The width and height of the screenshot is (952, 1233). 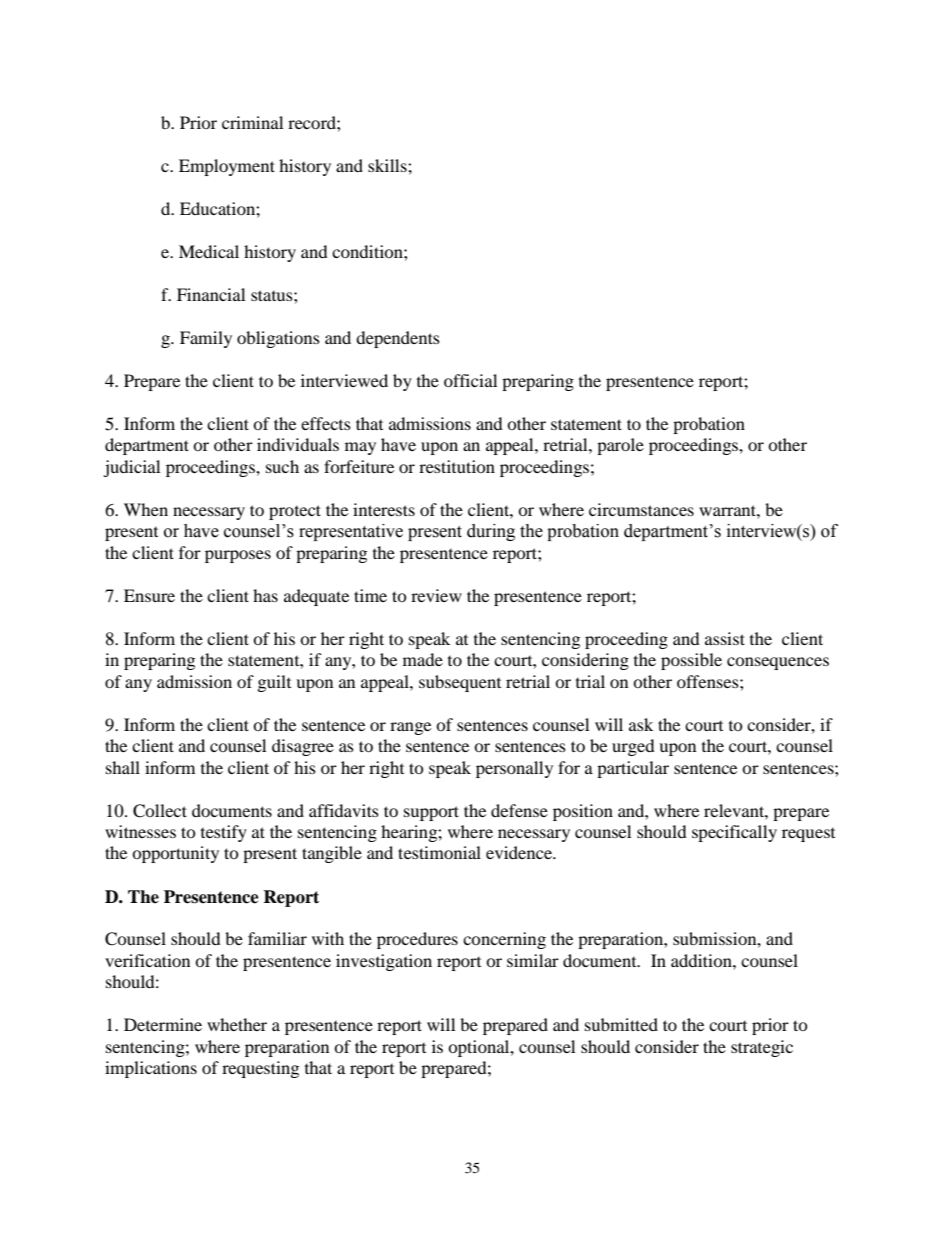 I want to click on parole, so click(x=620, y=446).
